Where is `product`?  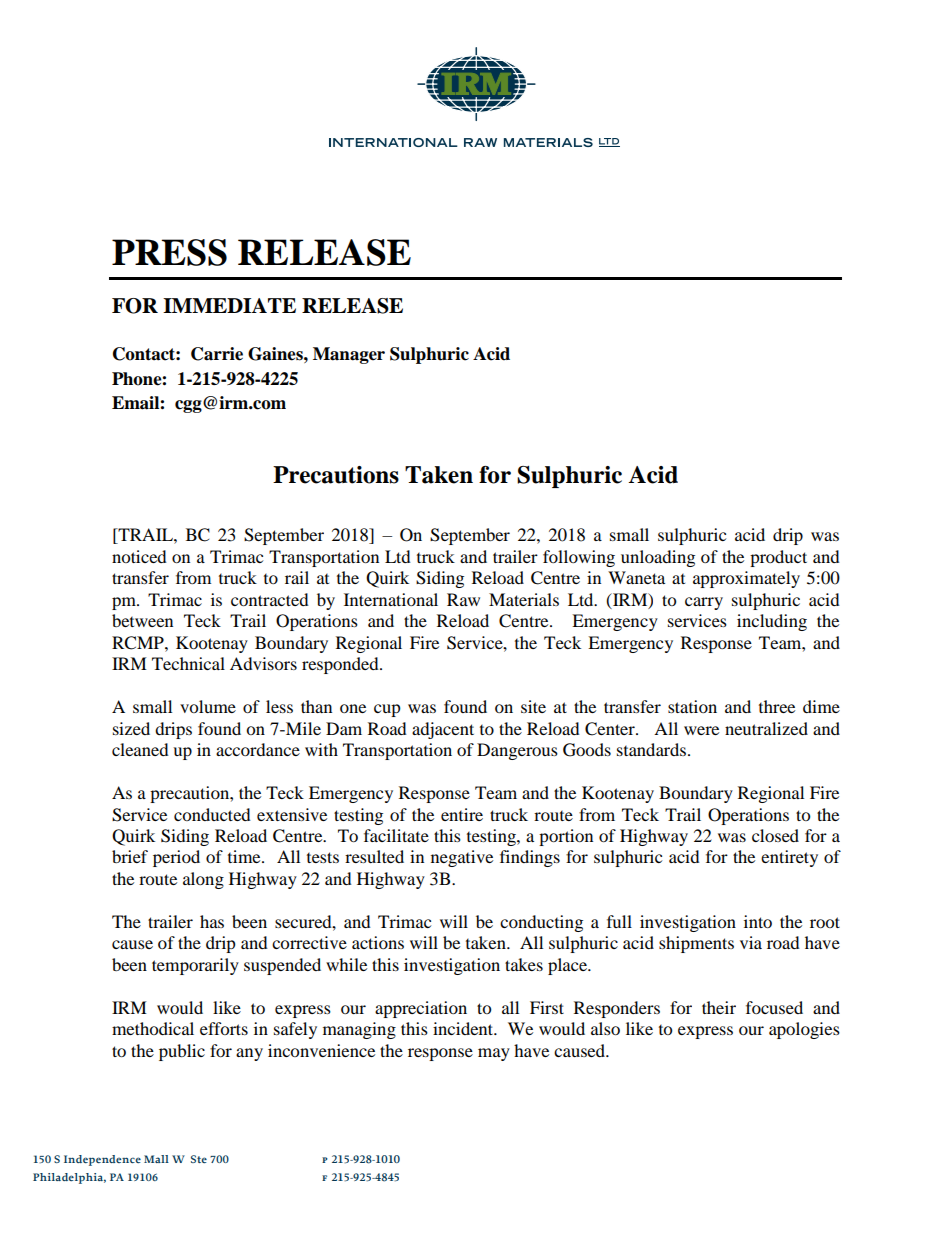 product is located at coordinates (778, 558).
